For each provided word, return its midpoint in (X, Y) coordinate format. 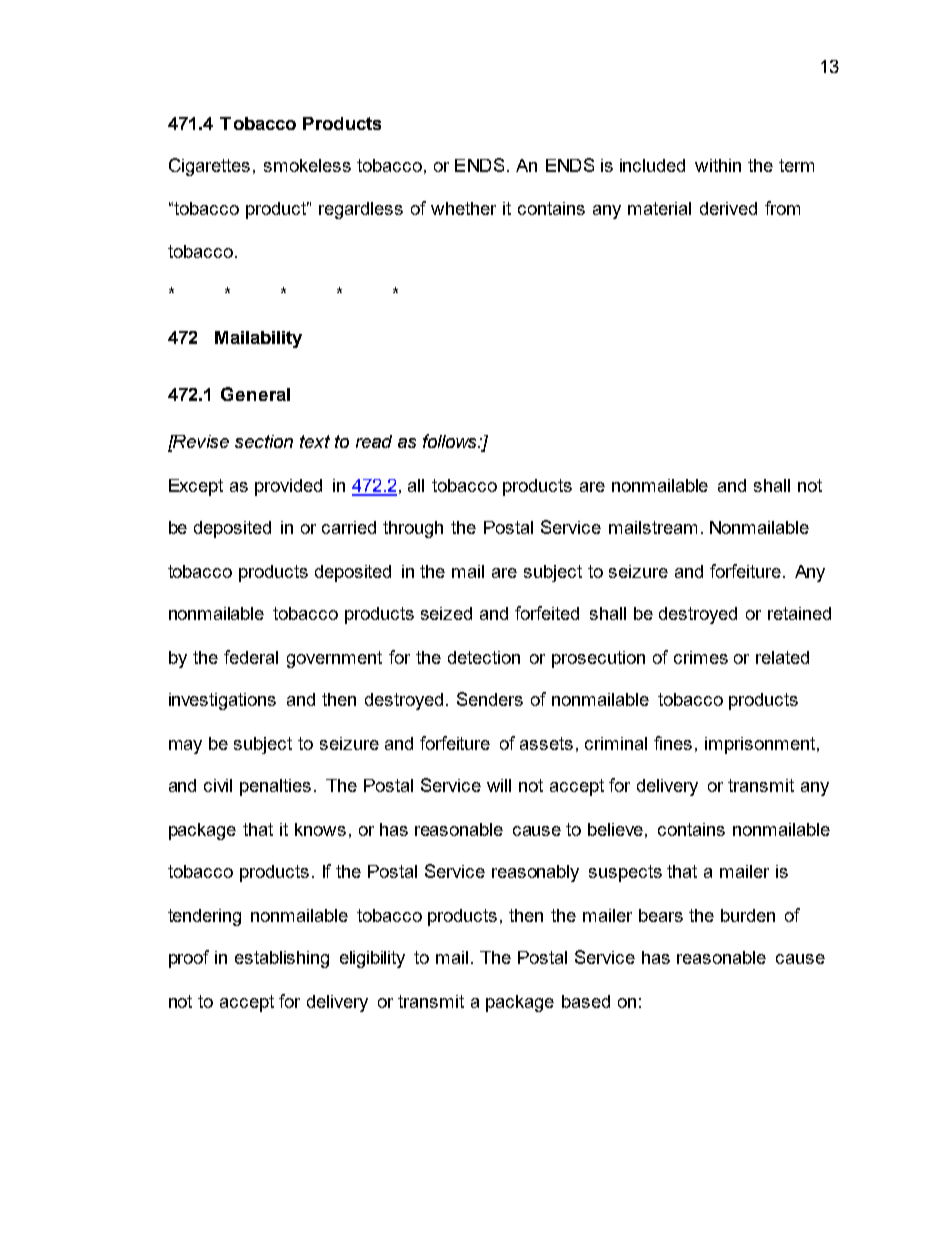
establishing (282, 959)
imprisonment (760, 745)
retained (799, 613)
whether (463, 208)
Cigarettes (209, 167)
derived (728, 208)
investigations (222, 701)
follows (449, 441)
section (264, 441)
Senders (490, 699)
